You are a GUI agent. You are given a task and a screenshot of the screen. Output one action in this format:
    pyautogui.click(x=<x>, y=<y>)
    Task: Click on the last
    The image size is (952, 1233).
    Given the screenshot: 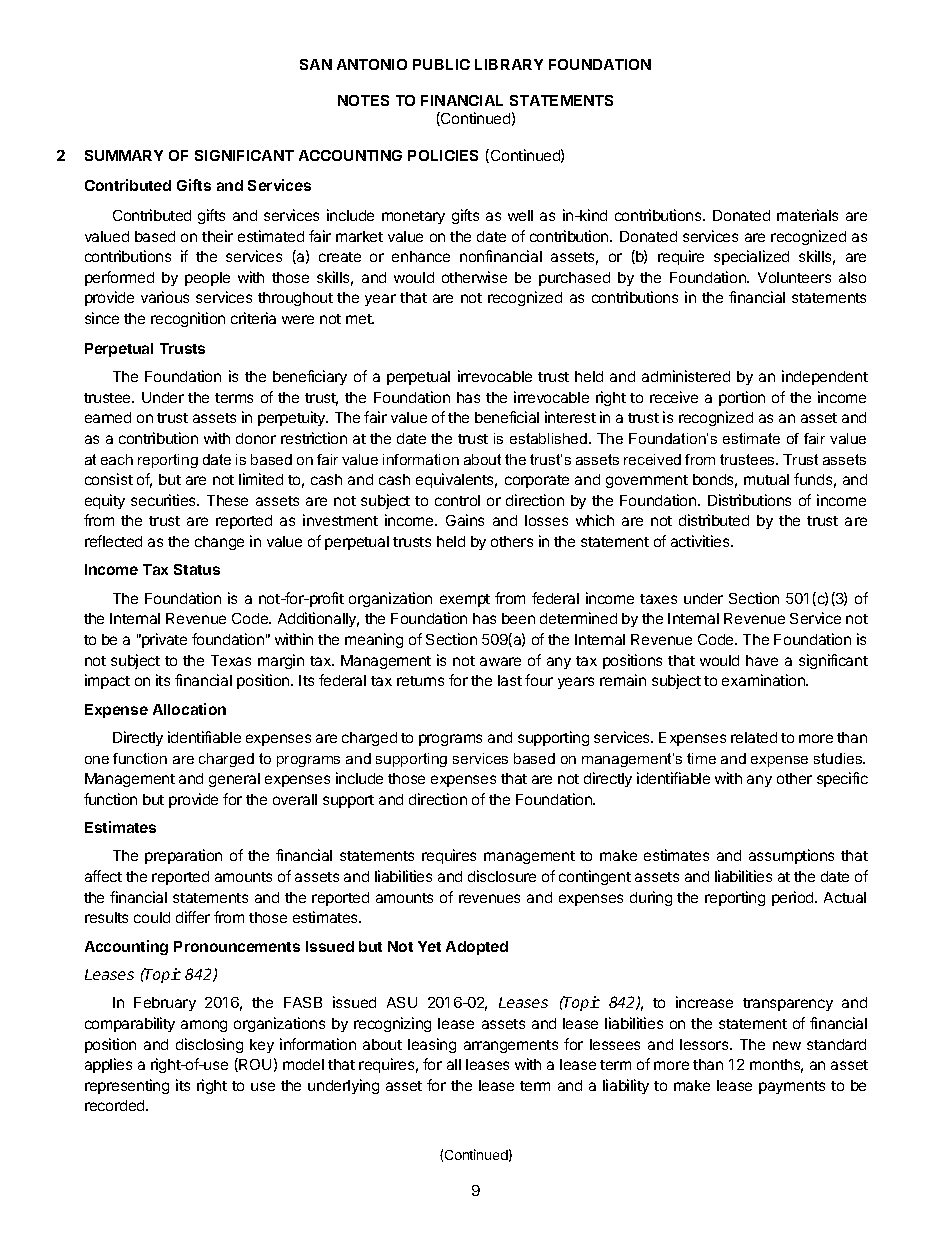 What is the action you would take?
    pyautogui.click(x=510, y=680)
